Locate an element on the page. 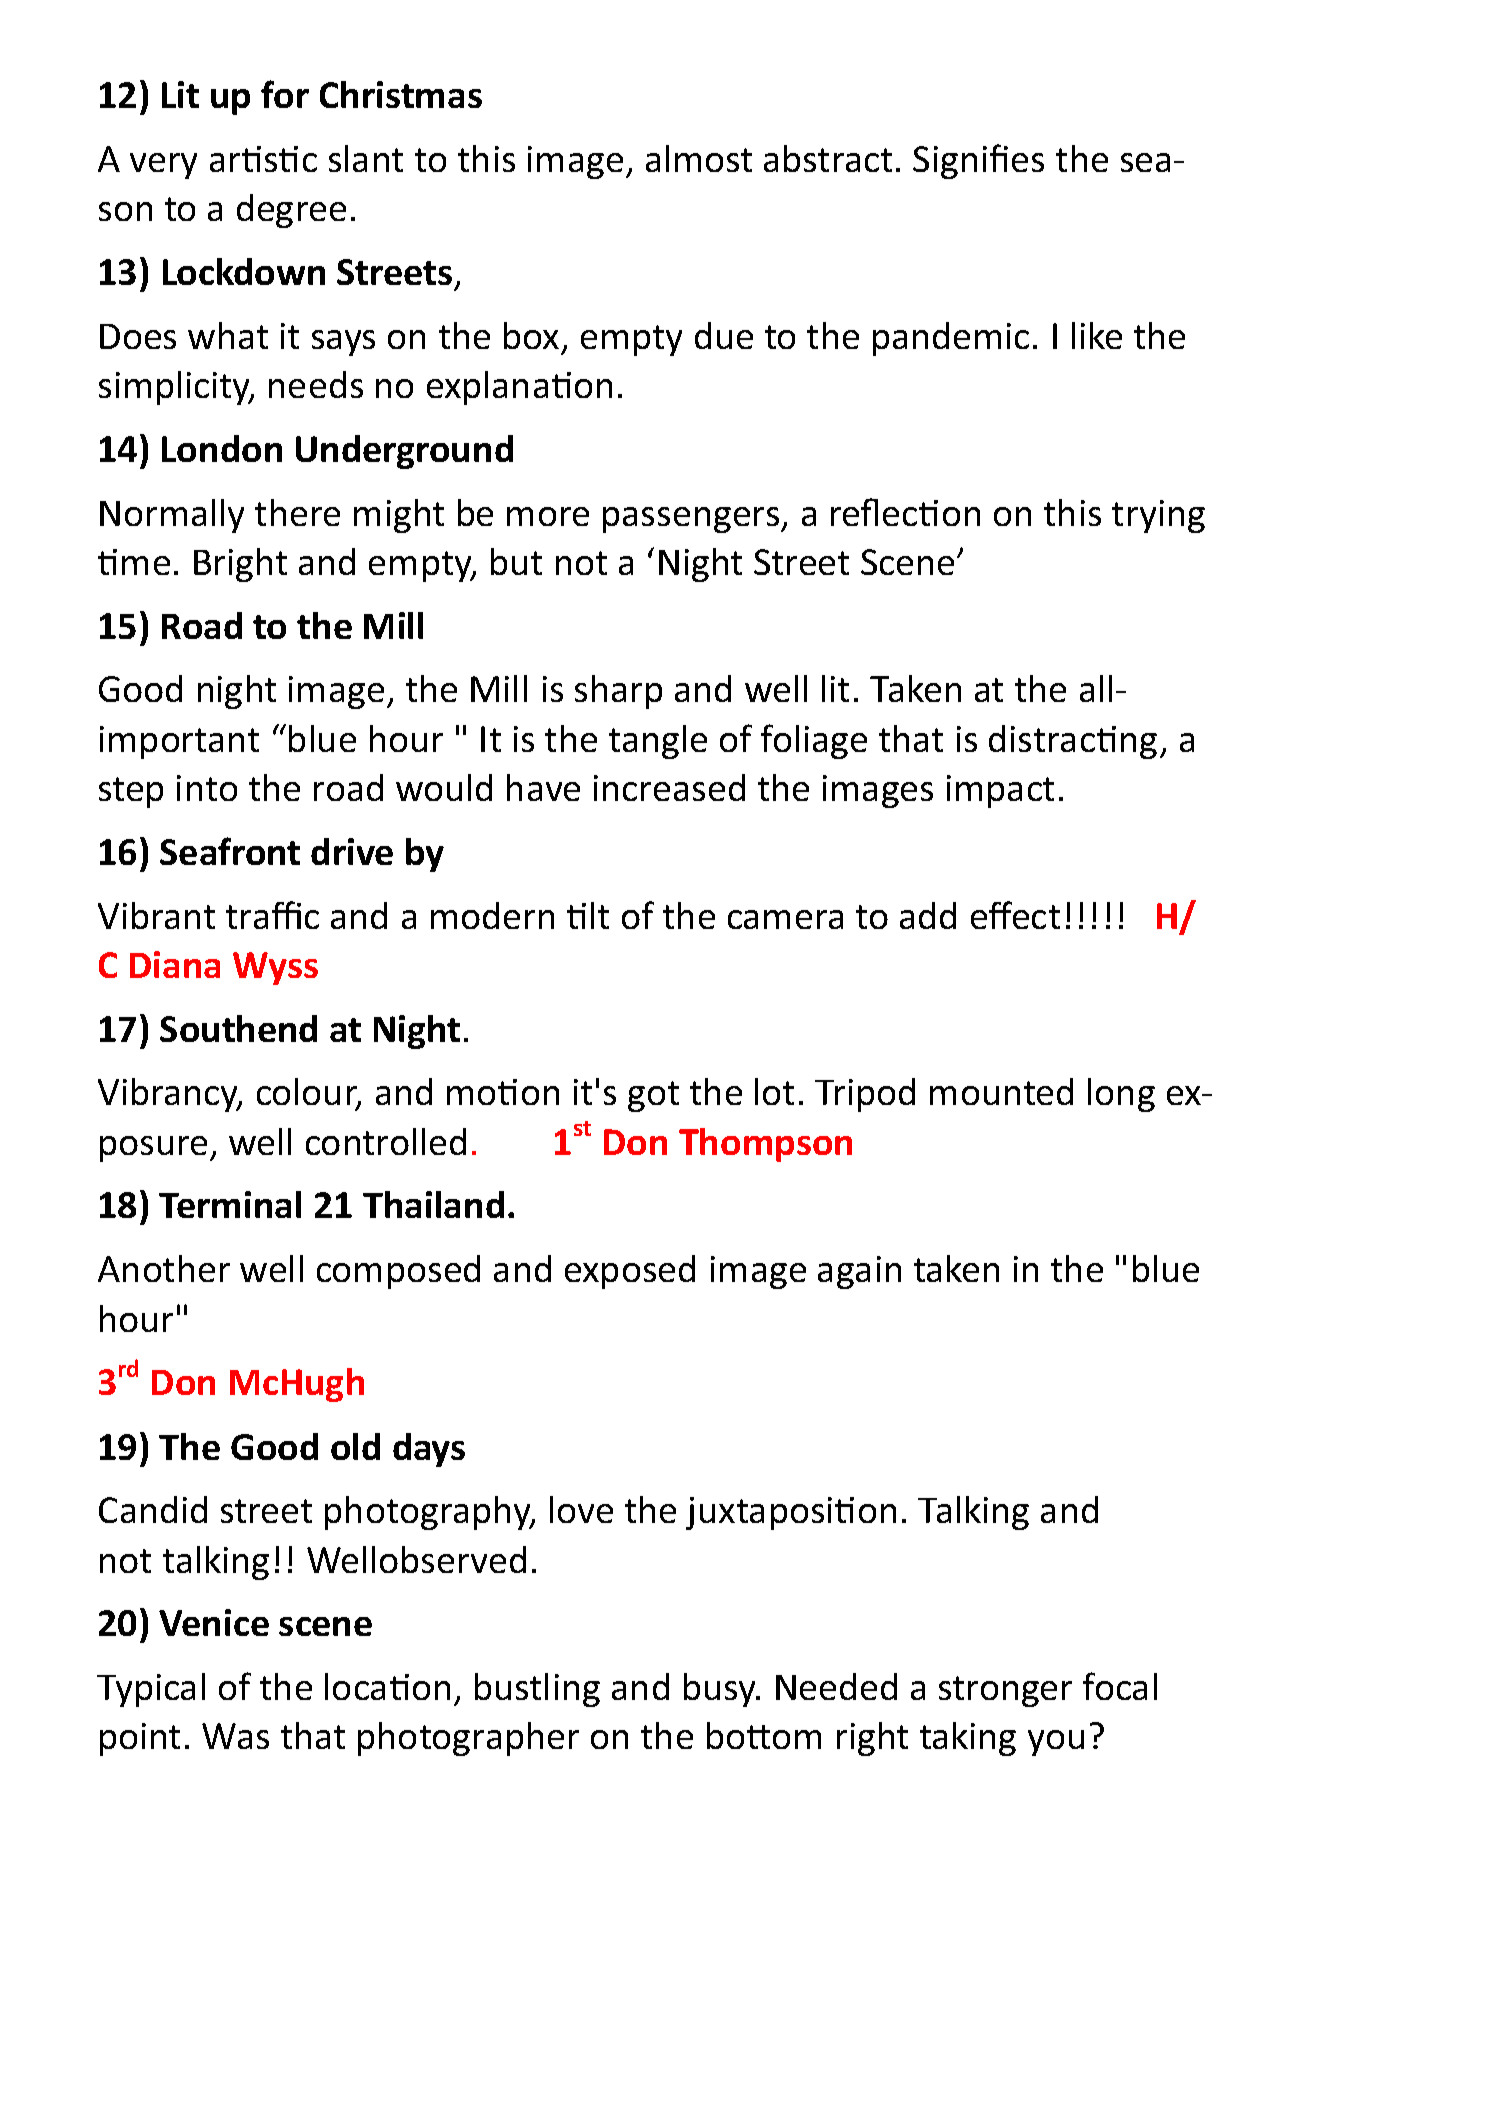  into is located at coordinates (207, 788).
